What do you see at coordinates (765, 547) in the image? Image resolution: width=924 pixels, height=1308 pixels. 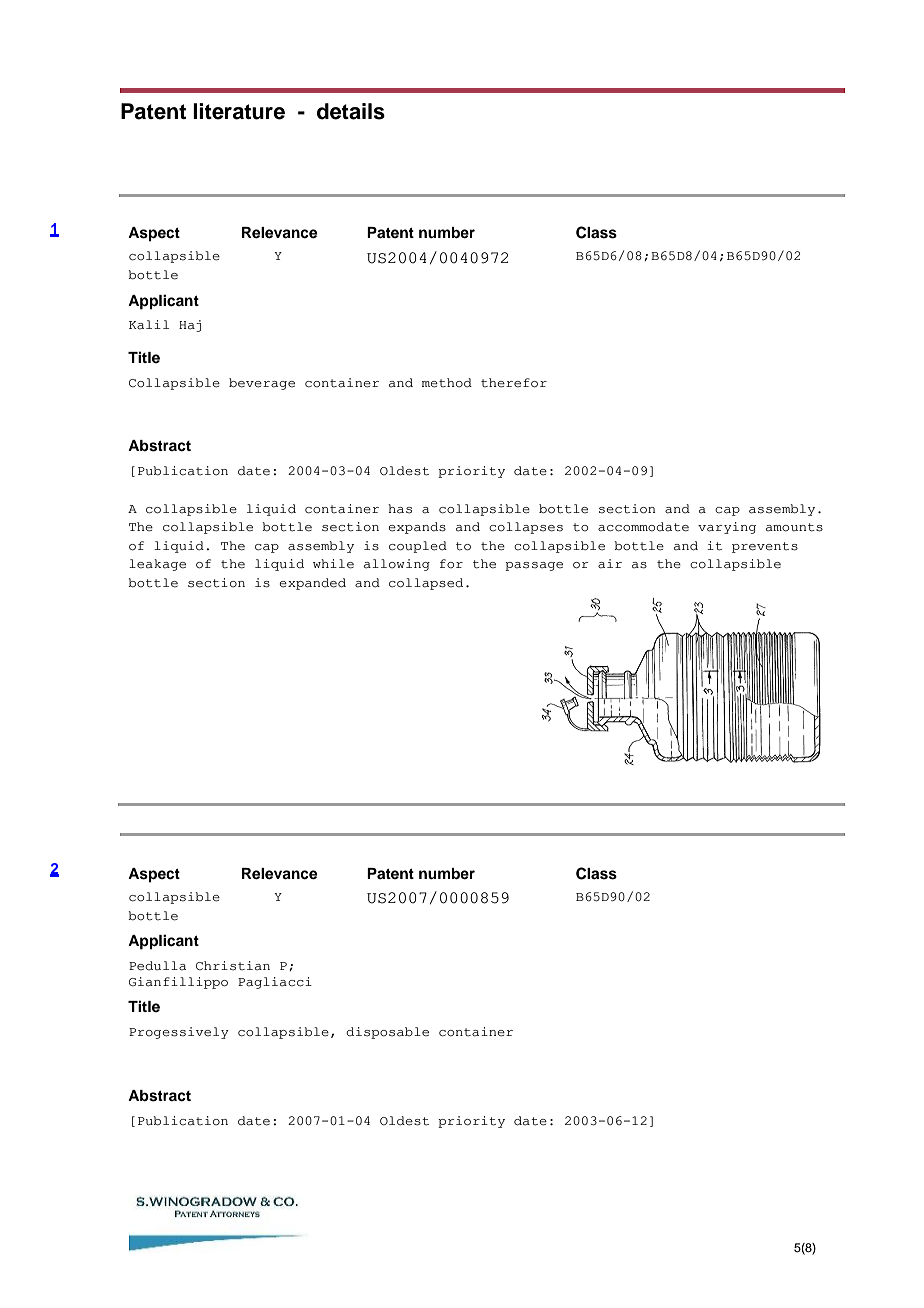 I see `prevents` at bounding box center [765, 547].
